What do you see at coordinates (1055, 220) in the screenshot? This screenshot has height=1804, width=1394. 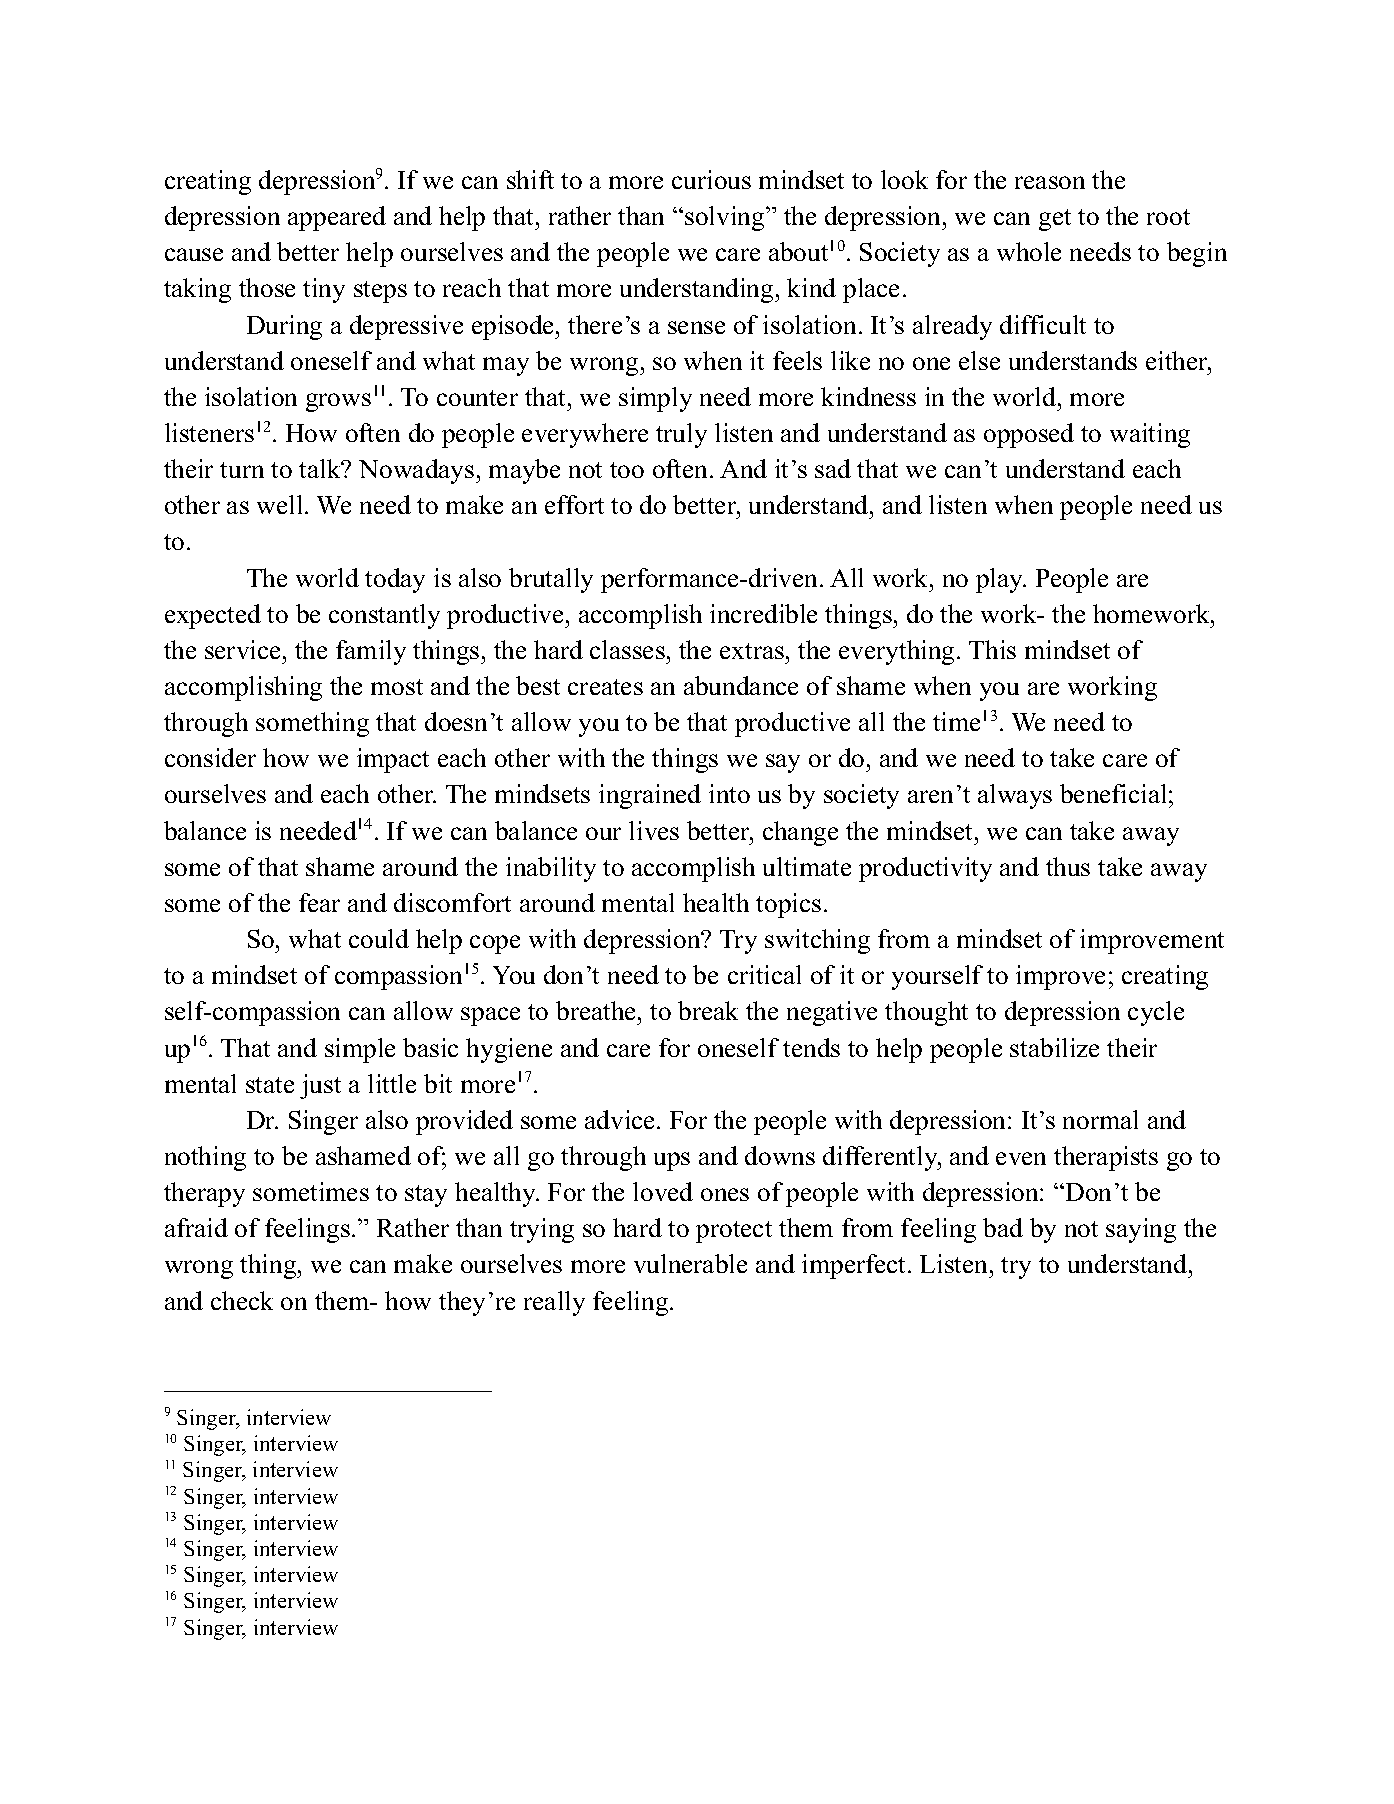 I see `get` at bounding box center [1055, 220].
